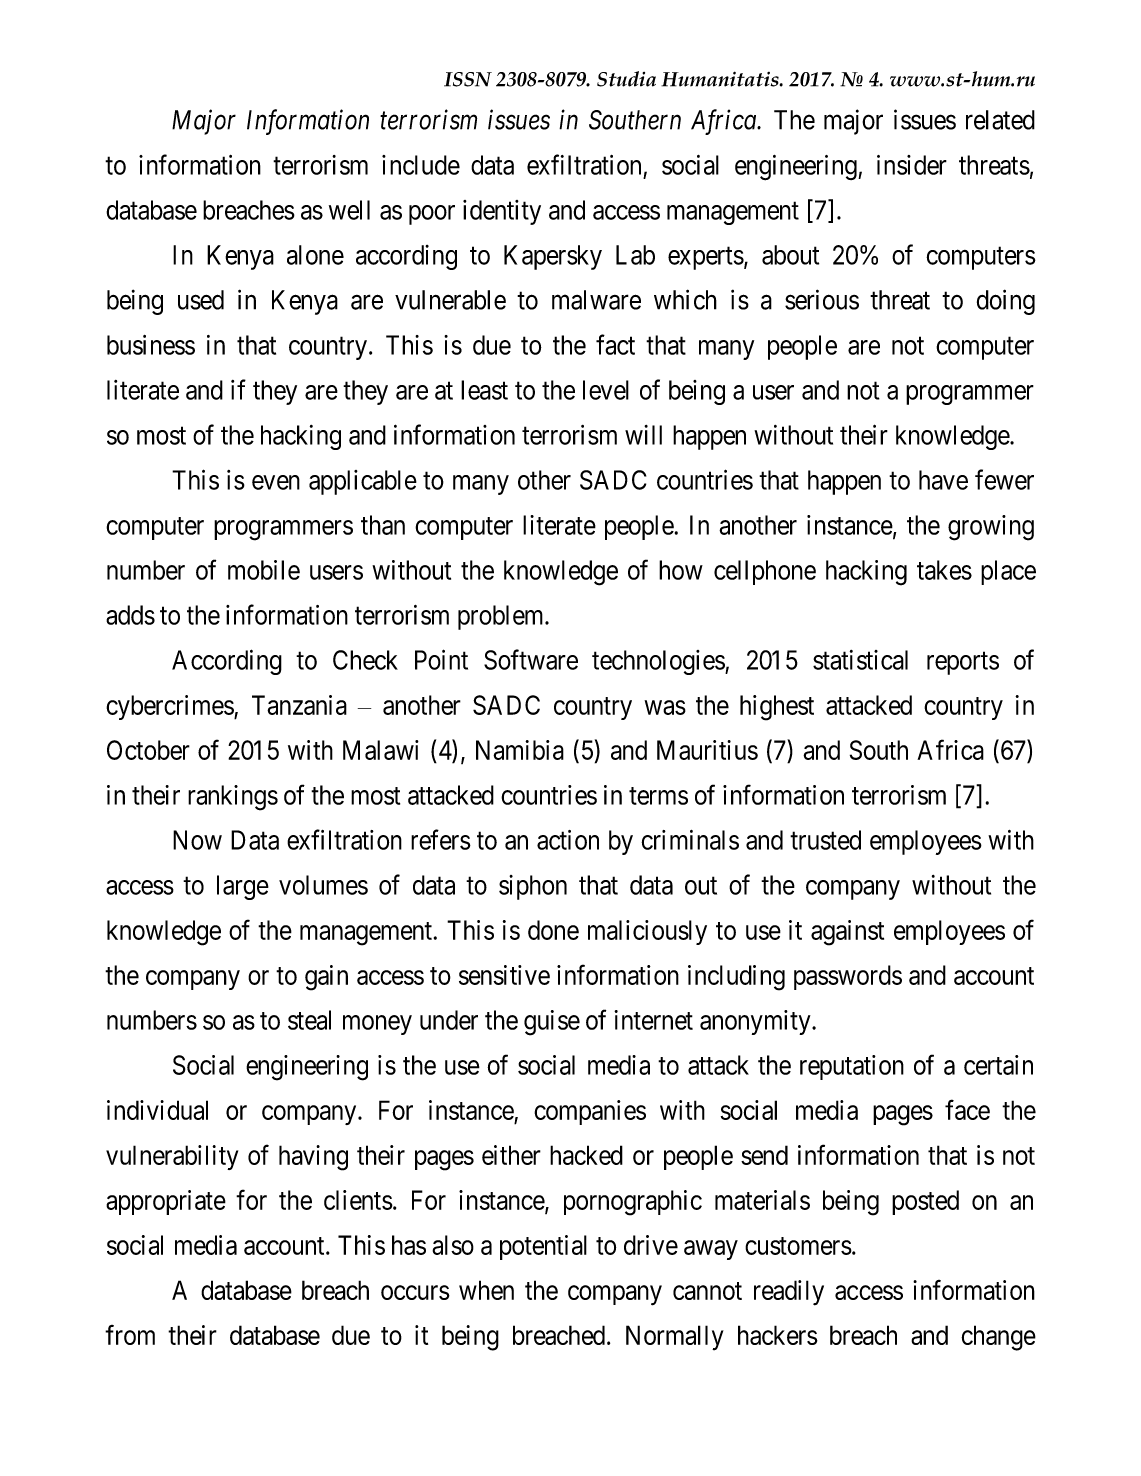 The image size is (1141, 1476). What do you see at coordinates (243, 887) in the page?
I see `large` at bounding box center [243, 887].
